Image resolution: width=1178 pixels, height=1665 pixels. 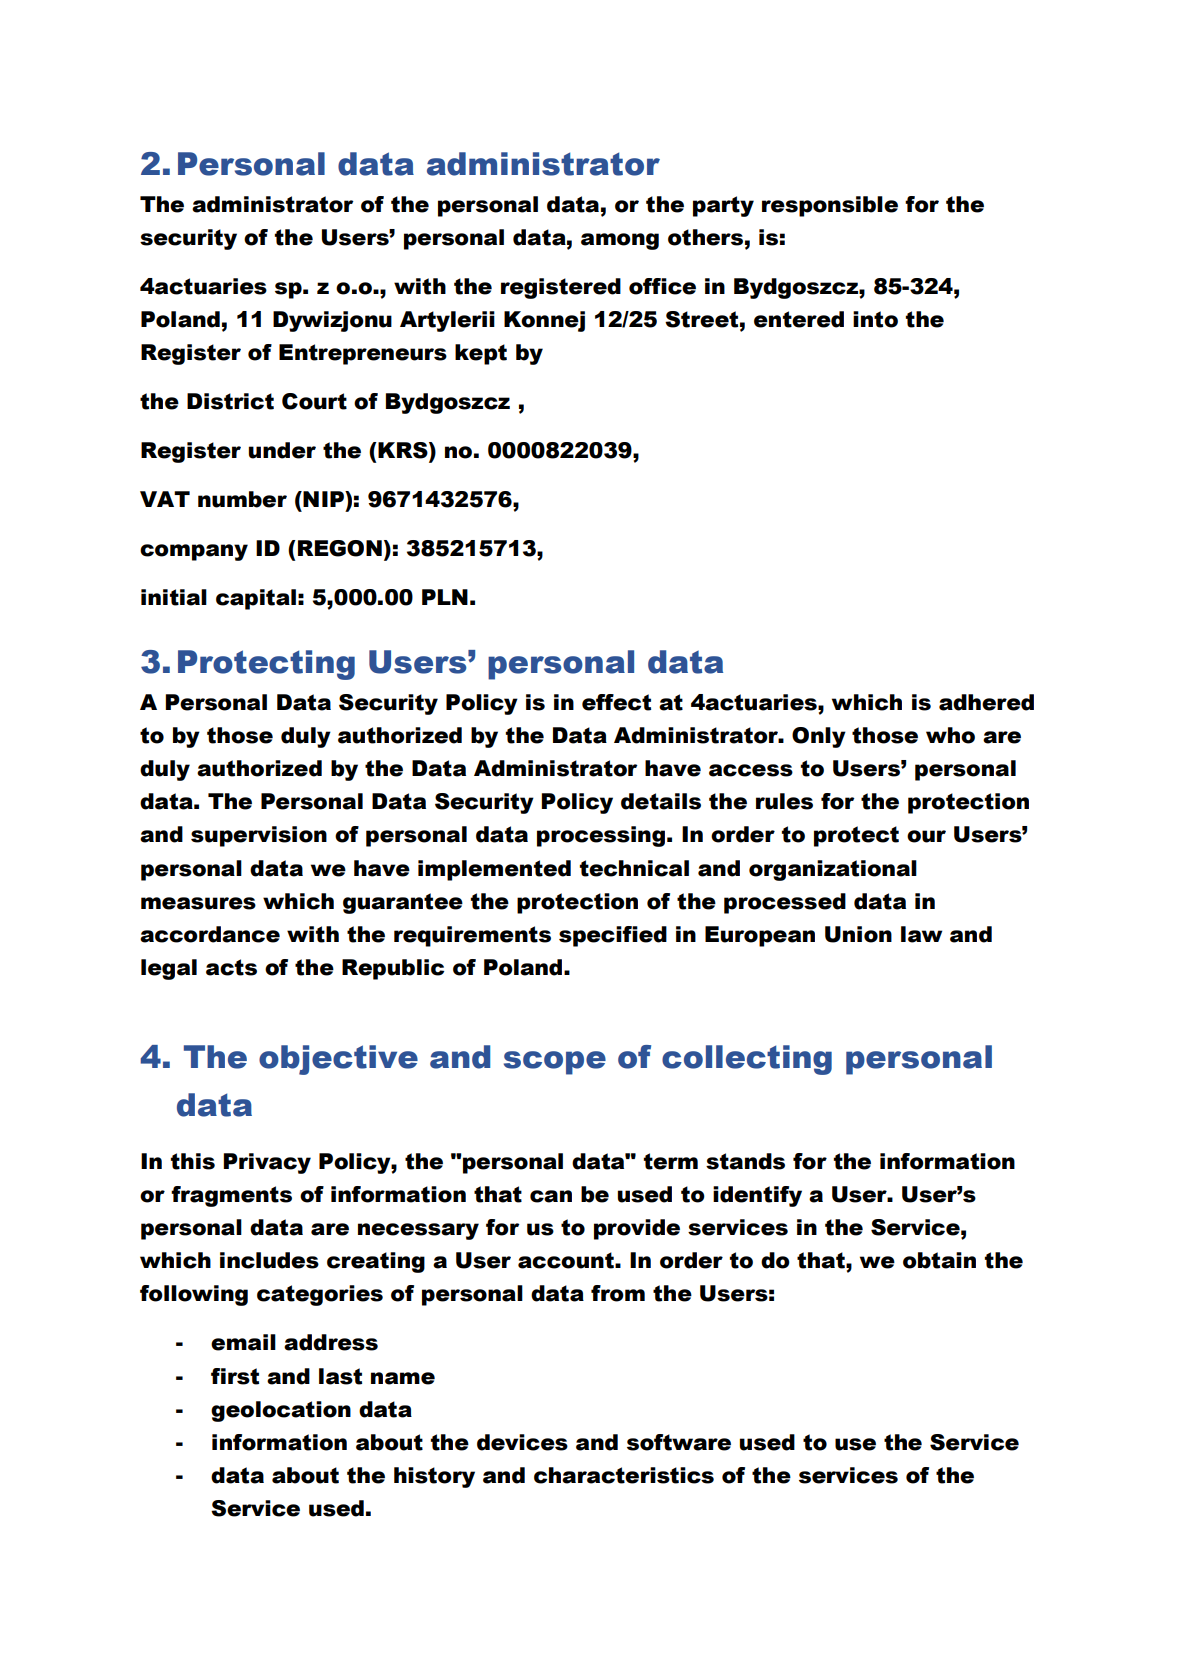 I want to click on responsible, so click(x=830, y=206).
